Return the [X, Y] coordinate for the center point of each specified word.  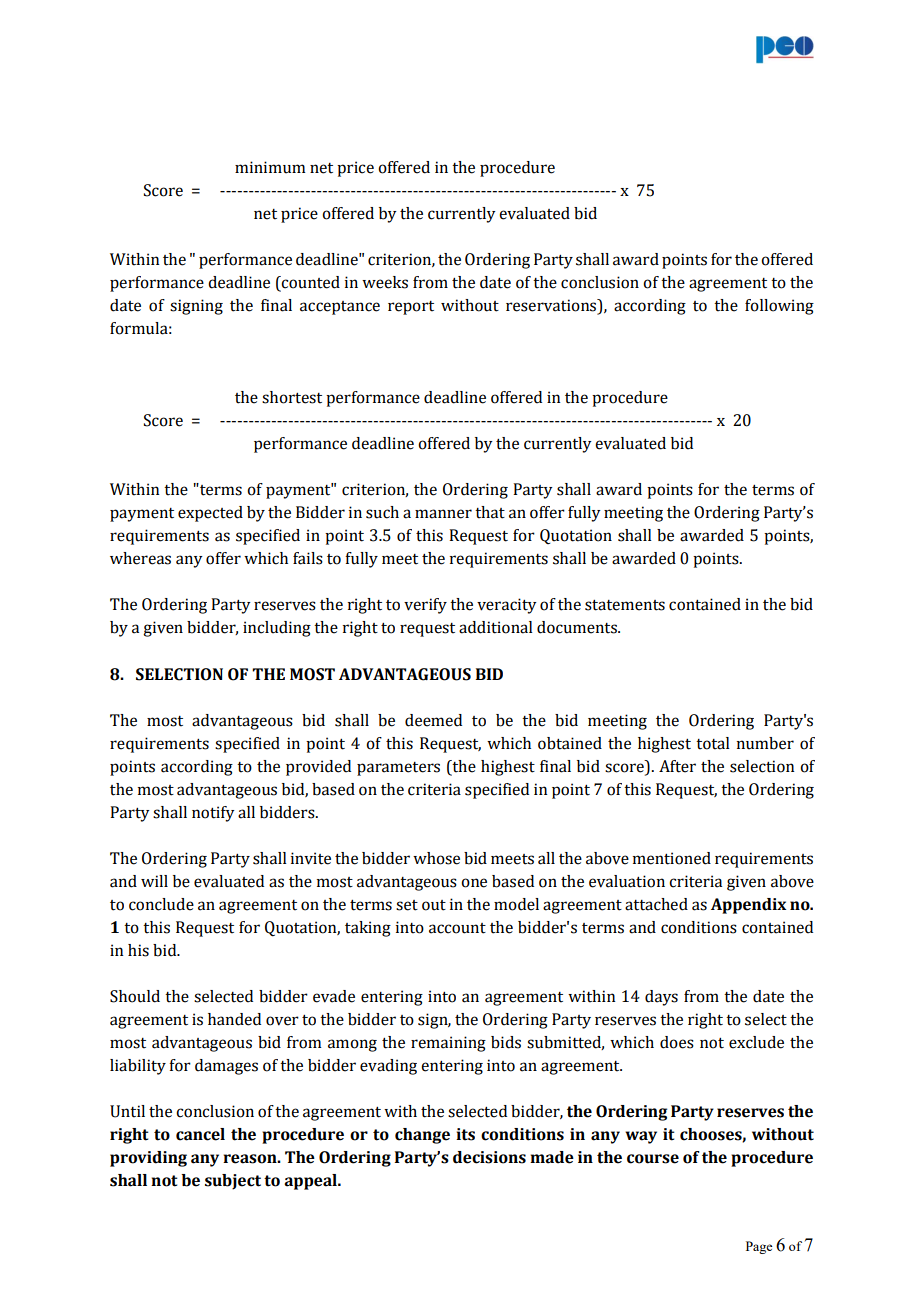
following [779, 307]
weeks [385, 282]
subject [233, 1182]
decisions [489, 1157]
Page [759, 1247]
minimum [270, 167]
